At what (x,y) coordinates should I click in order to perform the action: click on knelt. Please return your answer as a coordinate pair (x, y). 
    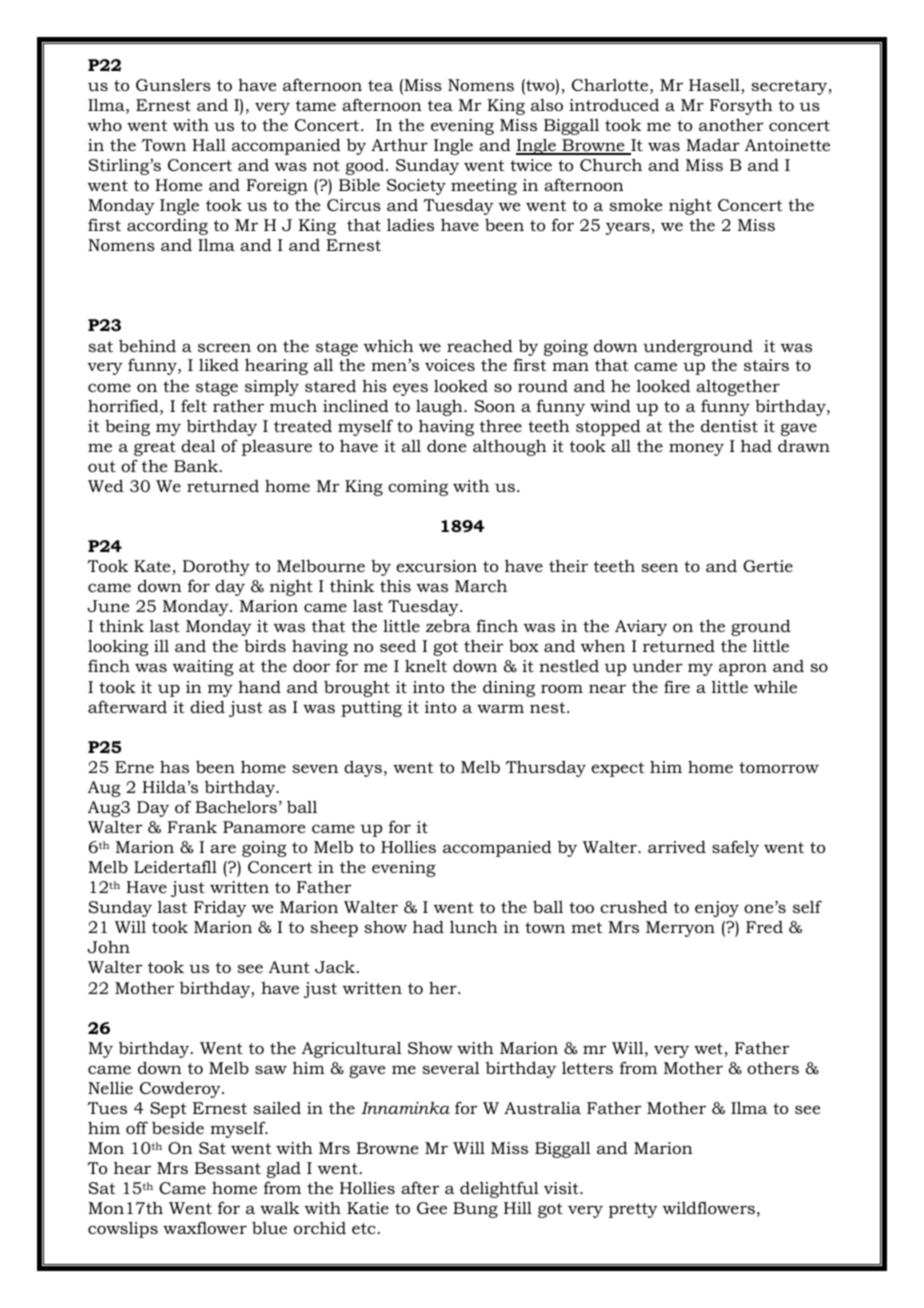
    Looking at the image, I should click on (426, 665).
